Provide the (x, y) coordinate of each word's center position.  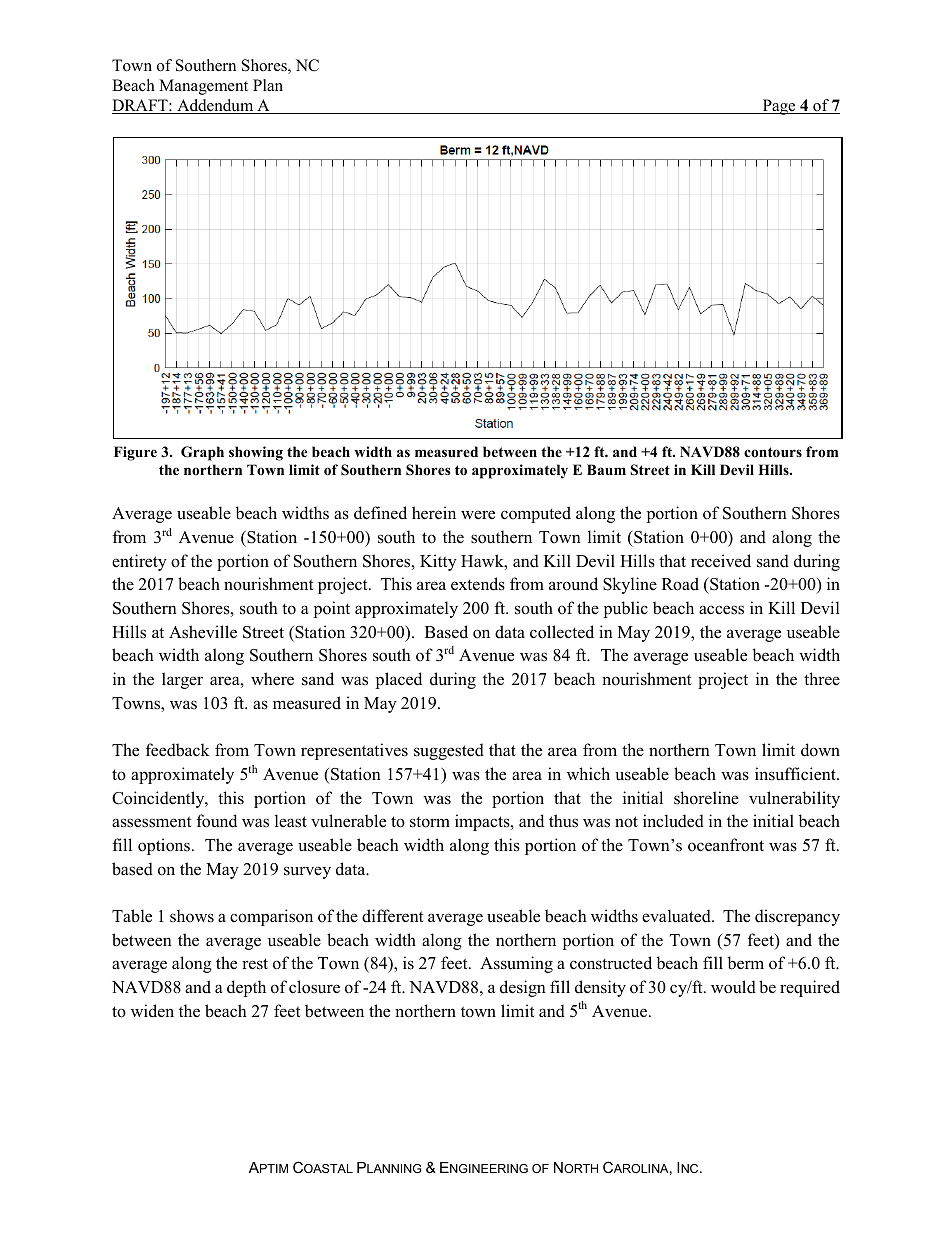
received (721, 561)
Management (203, 87)
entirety (139, 562)
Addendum (215, 106)
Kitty (438, 562)
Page (779, 107)
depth (246, 988)
